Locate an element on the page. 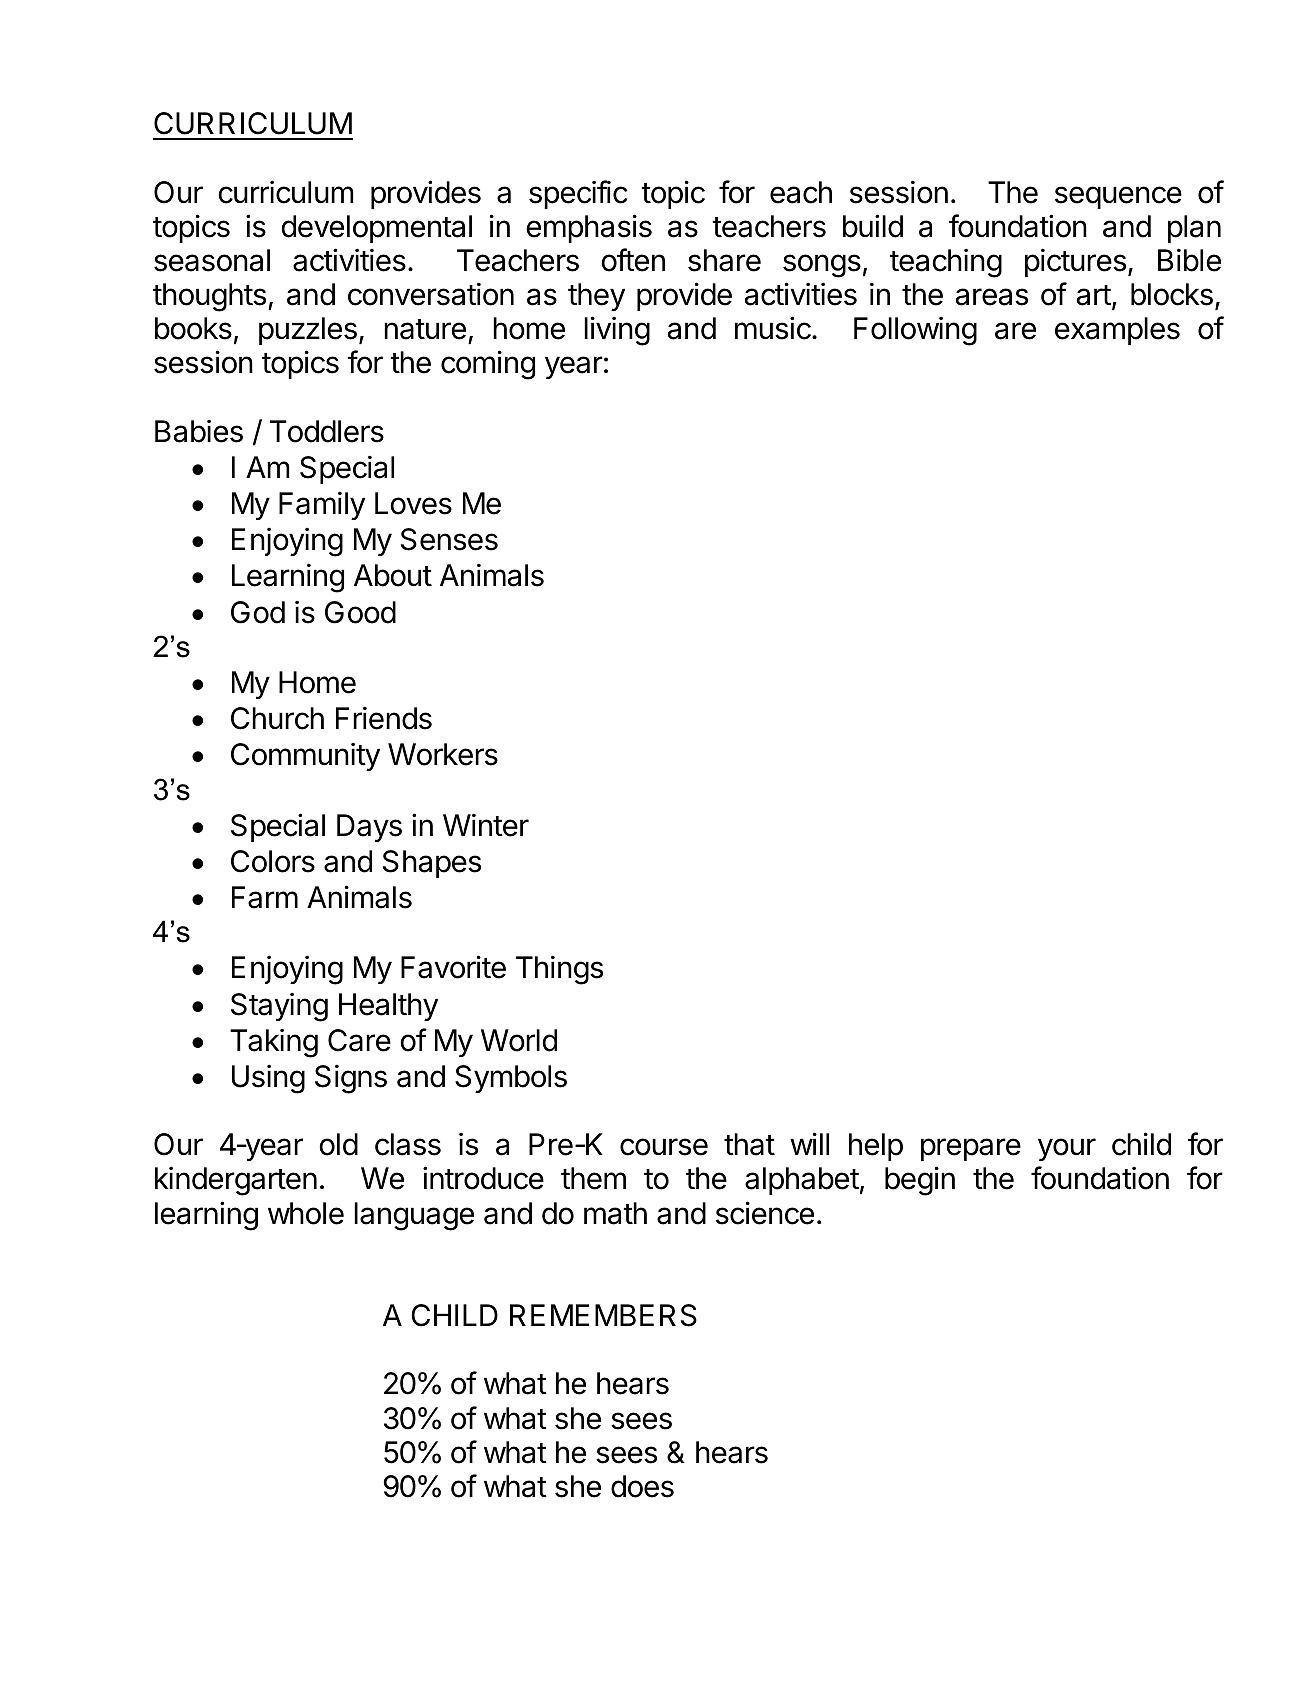 This image has height=1681, width=1299. Taking is located at coordinates (274, 1043).
